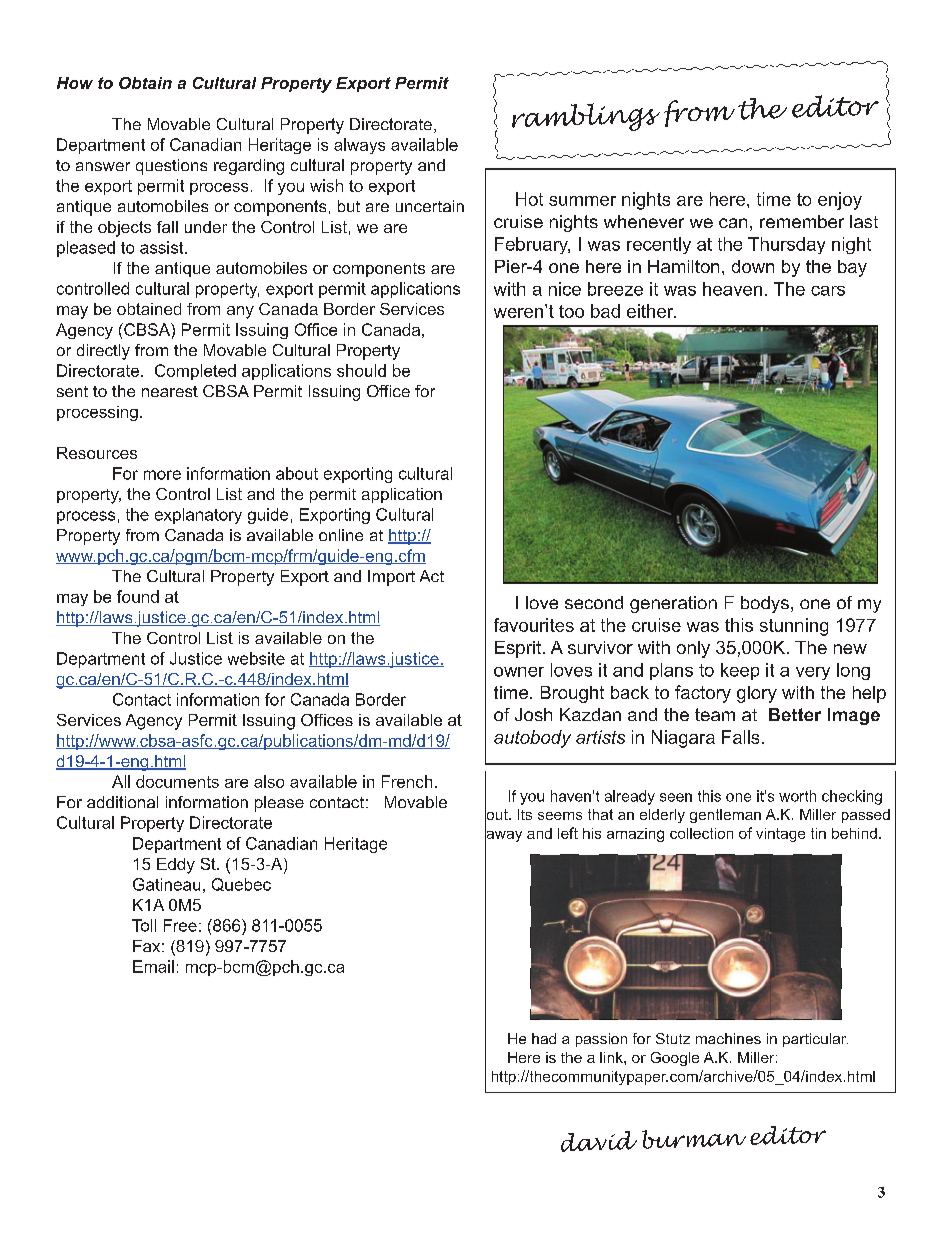 This screenshot has width=952, height=1233. I want to click on had, so click(544, 1038).
